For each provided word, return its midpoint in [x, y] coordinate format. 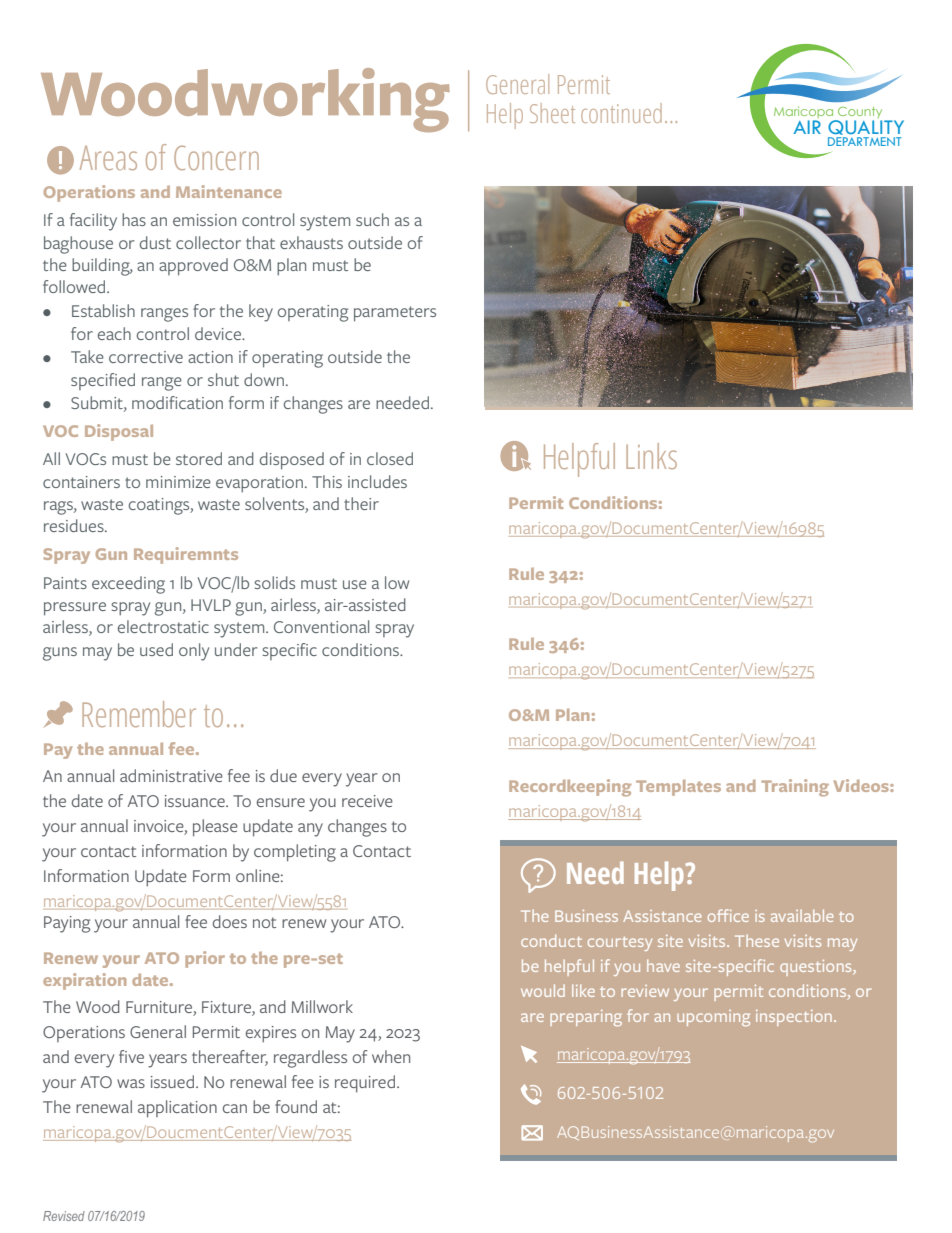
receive [367, 801]
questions [817, 968]
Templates [678, 788]
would [543, 990]
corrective [146, 357]
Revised [64, 1216]
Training [795, 788]
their [361, 503]
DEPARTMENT [864, 140]
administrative [171, 775]
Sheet [552, 113]
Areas [108, 158]
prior [205, 959]
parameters [395, 314]
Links [651, 456]
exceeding [128, 585]
